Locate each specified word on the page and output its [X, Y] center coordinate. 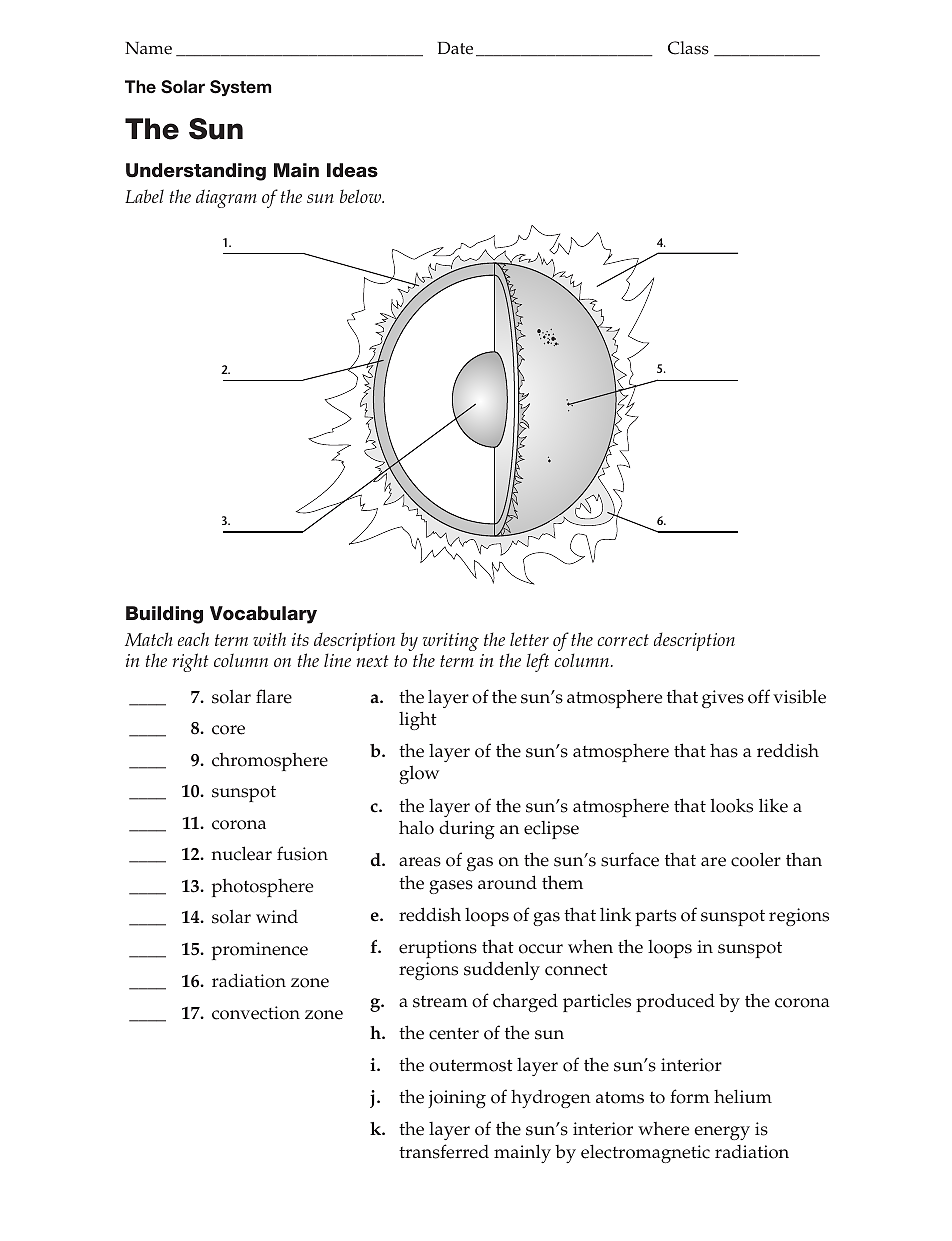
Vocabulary [263, 615]
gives [723, 699]
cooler [756, 859]
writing [450, 643]
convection [256, 1013]
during [467, 829]
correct [623, 640]
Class [688, 48]
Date [455, 48]
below [362, 196]
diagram [226, 198]
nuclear [242, 853]
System [240, 88]
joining [457, 1099]
